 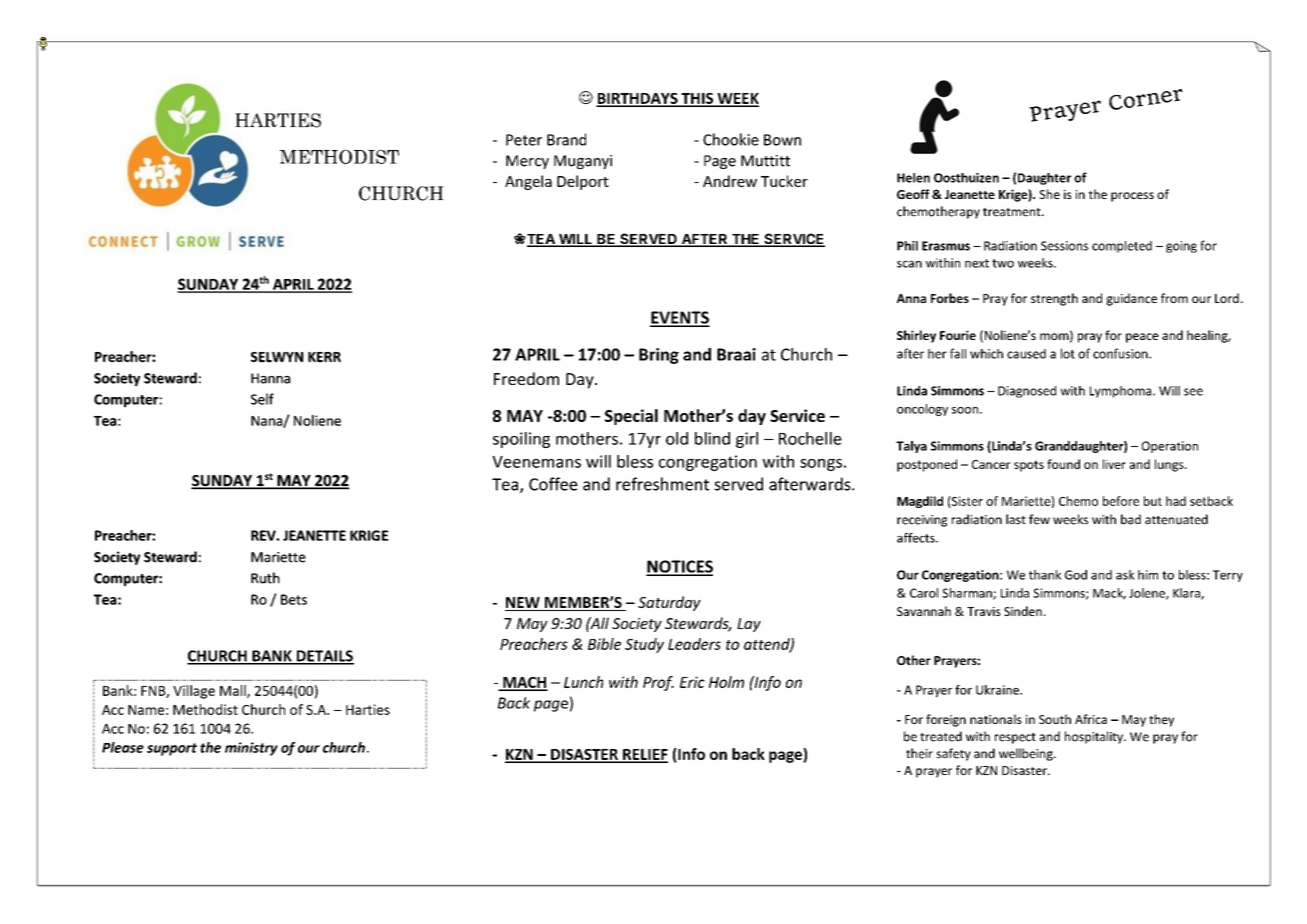 What do you see at coordinates (644, 755) in the screenshot?
I see `RELIEF` at bounding box center [644, 755].
